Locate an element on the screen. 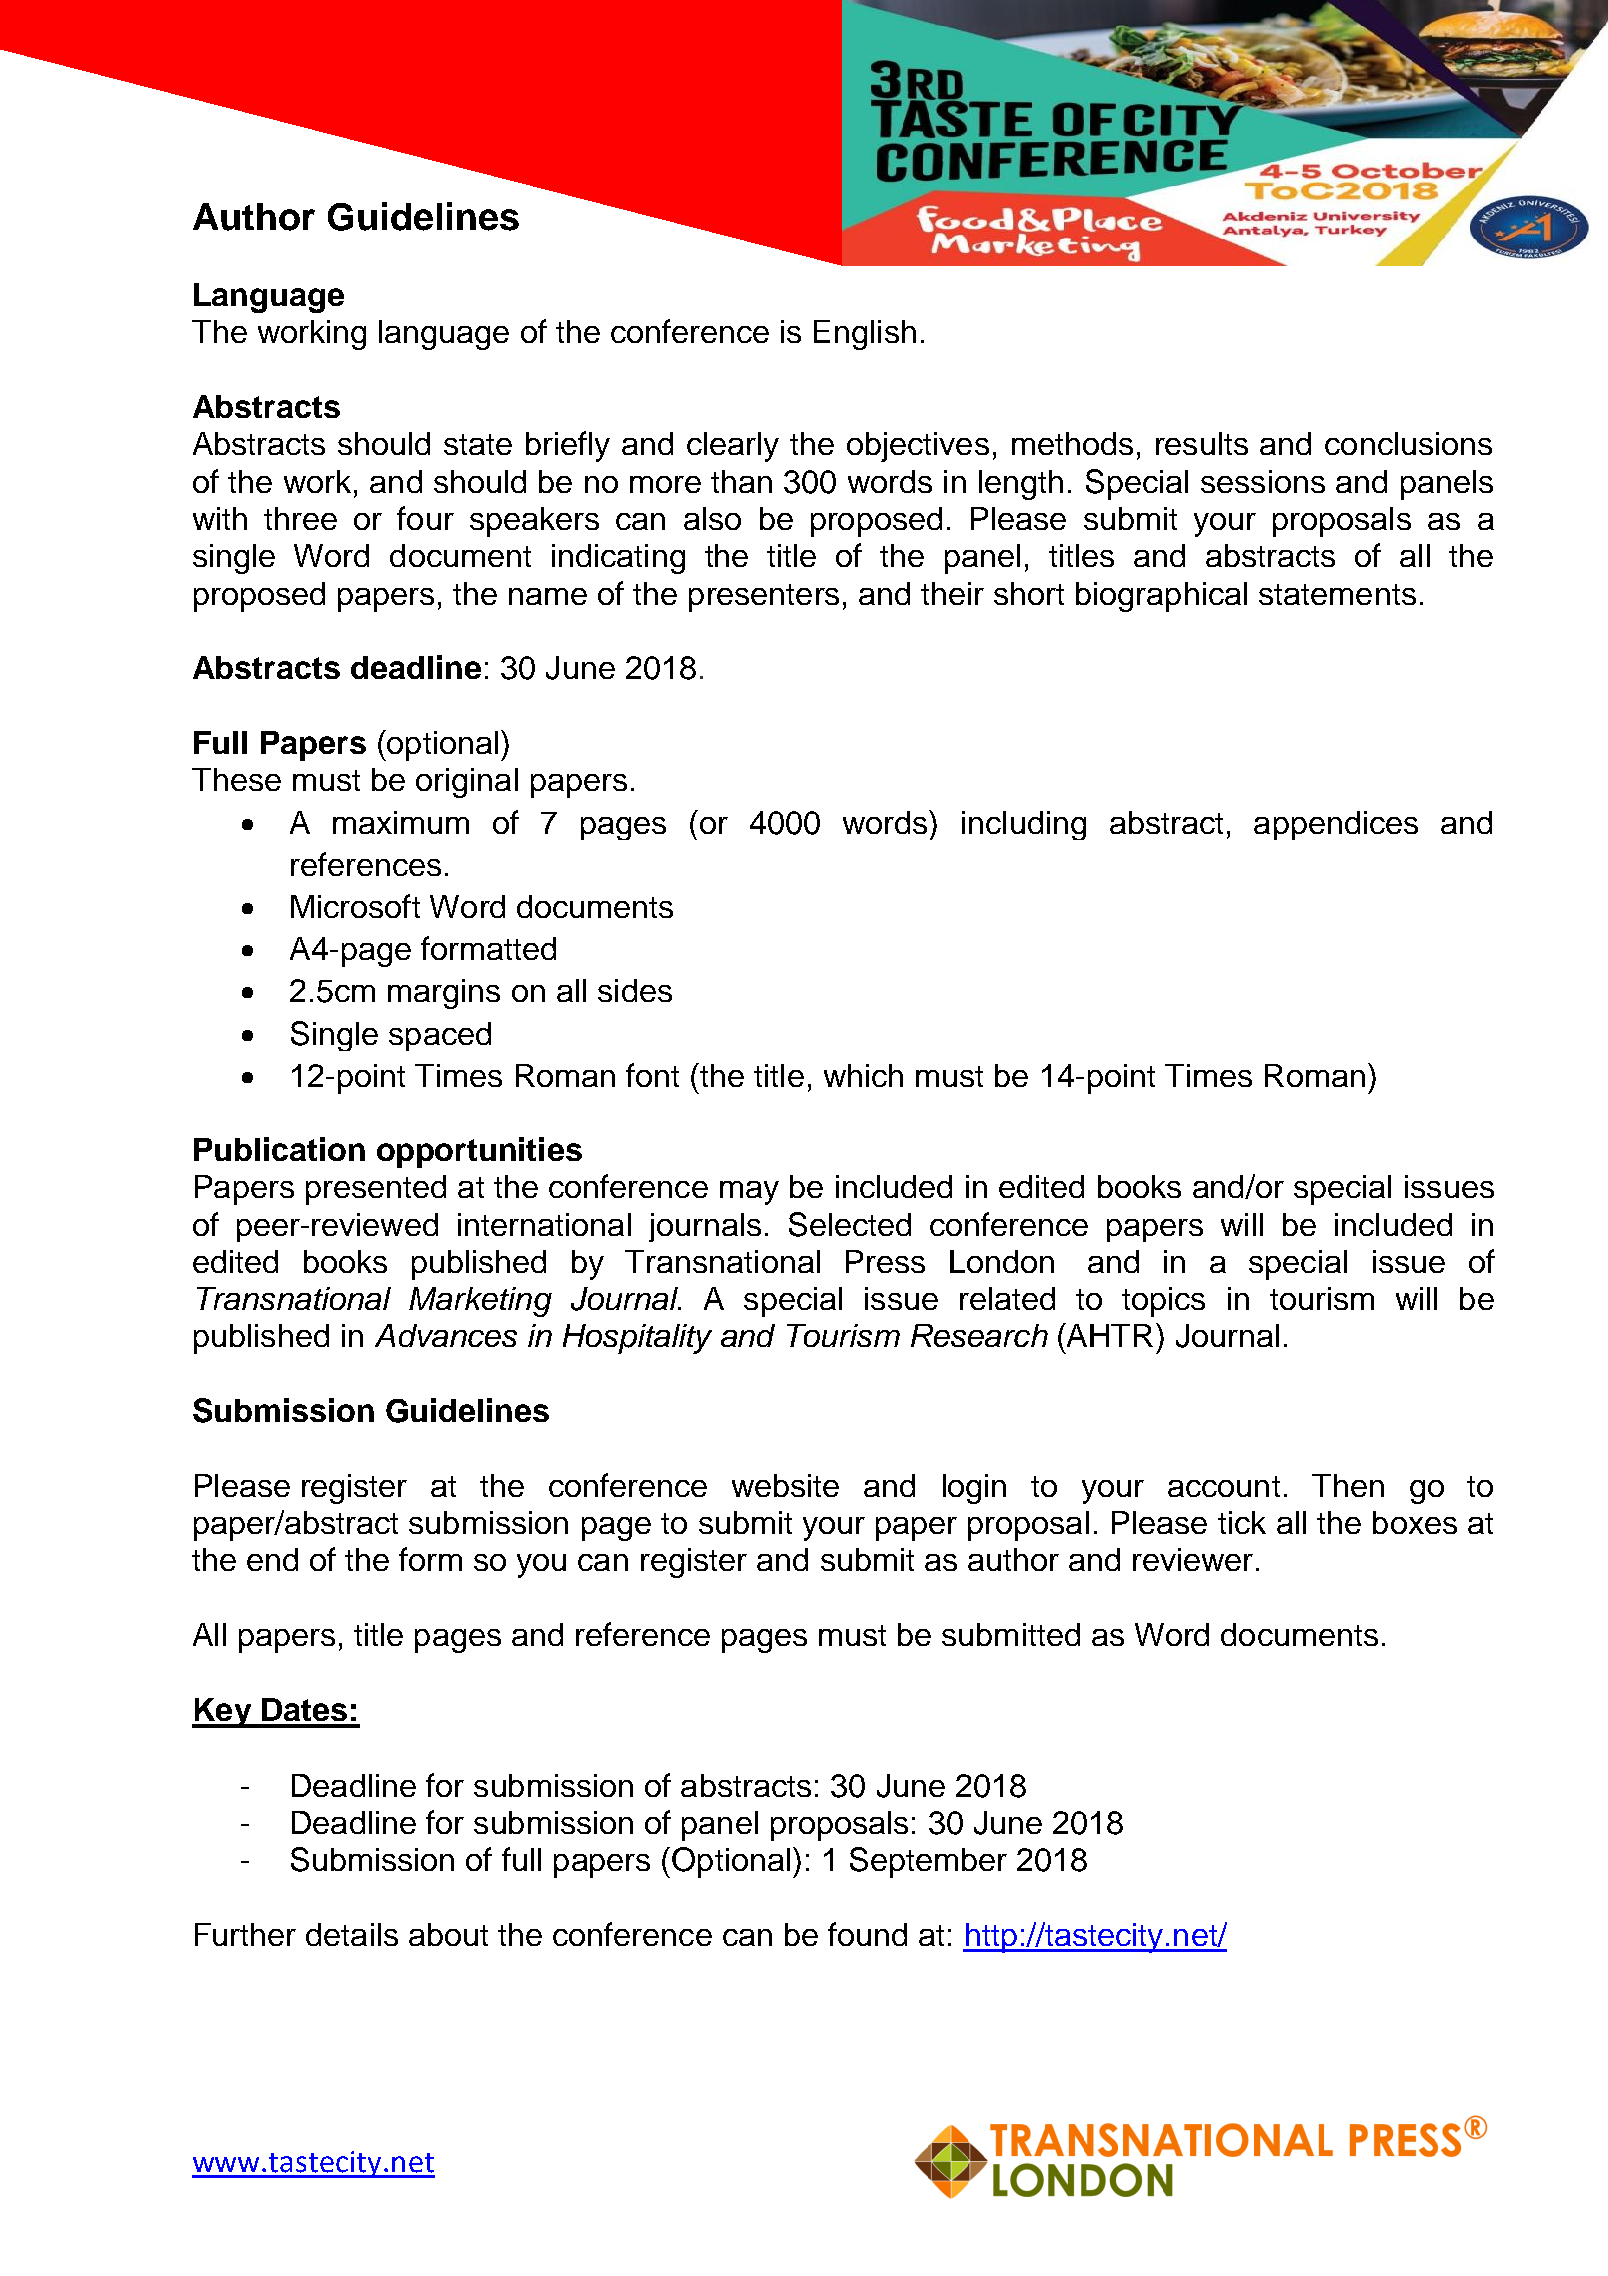 The width and height of the screenshot is (1608, 2276). results is located at coordinates (1202, 443).
